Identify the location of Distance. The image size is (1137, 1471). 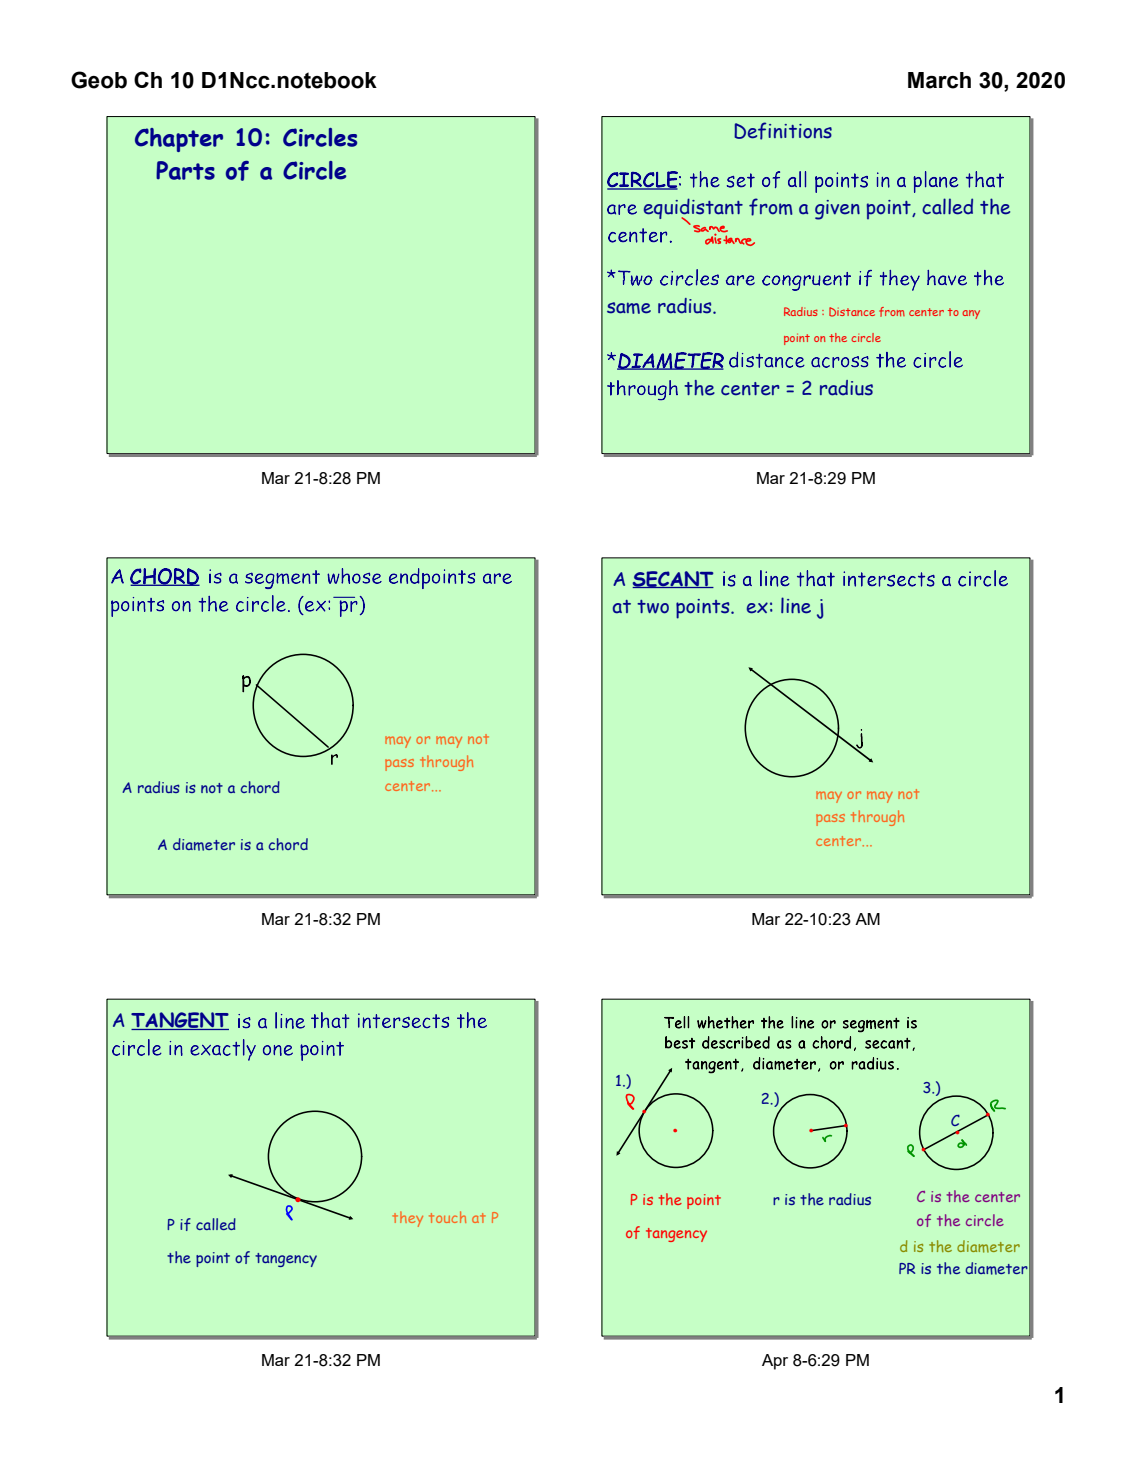
(852, 312).
